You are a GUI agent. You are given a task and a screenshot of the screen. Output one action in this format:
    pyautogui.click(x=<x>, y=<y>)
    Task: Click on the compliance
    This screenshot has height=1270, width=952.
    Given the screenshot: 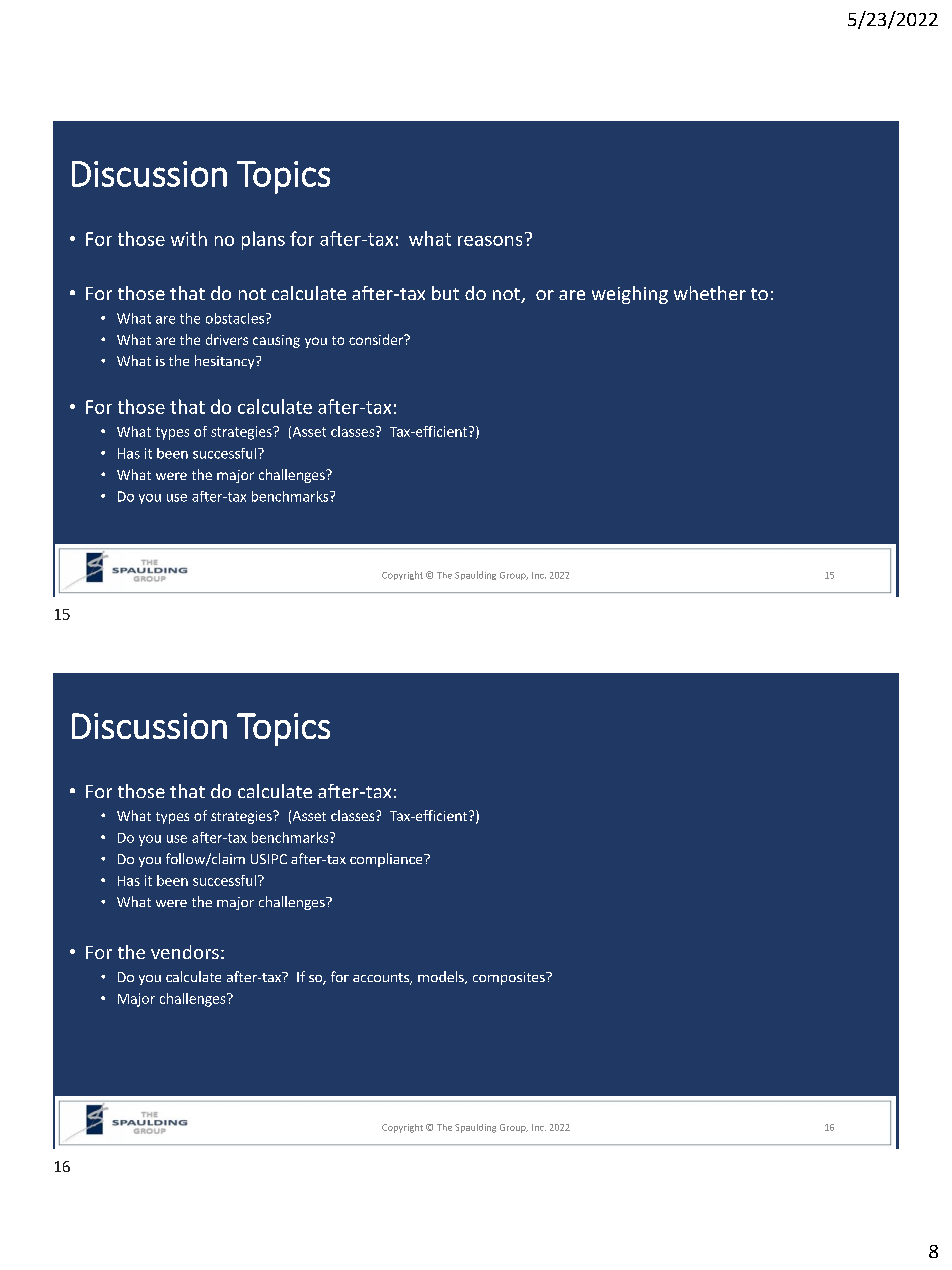 What is the action you would take?
    pyautogui.click(x=387, y=860)
